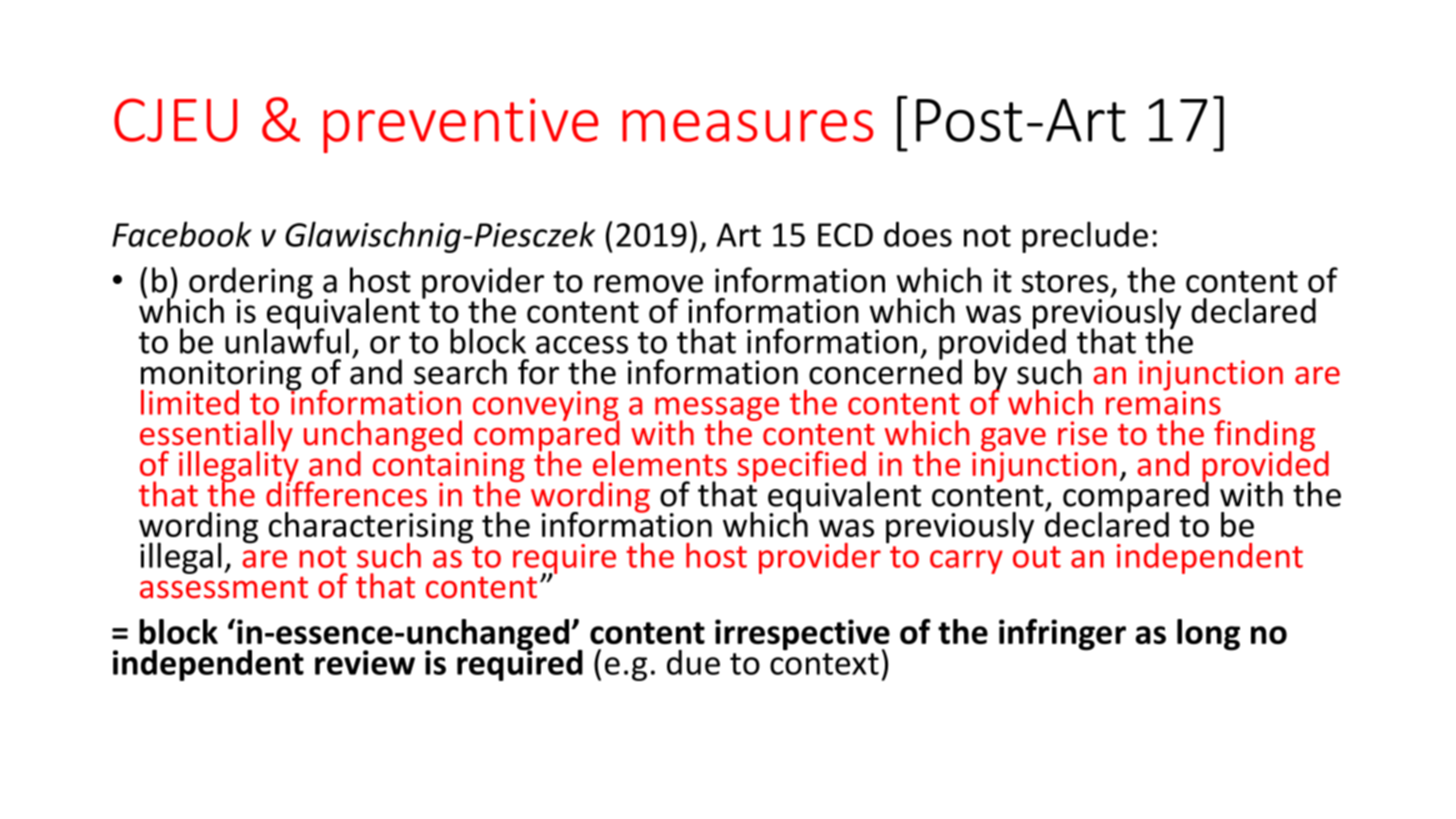  I want to click on measures, so click(747, 126).
